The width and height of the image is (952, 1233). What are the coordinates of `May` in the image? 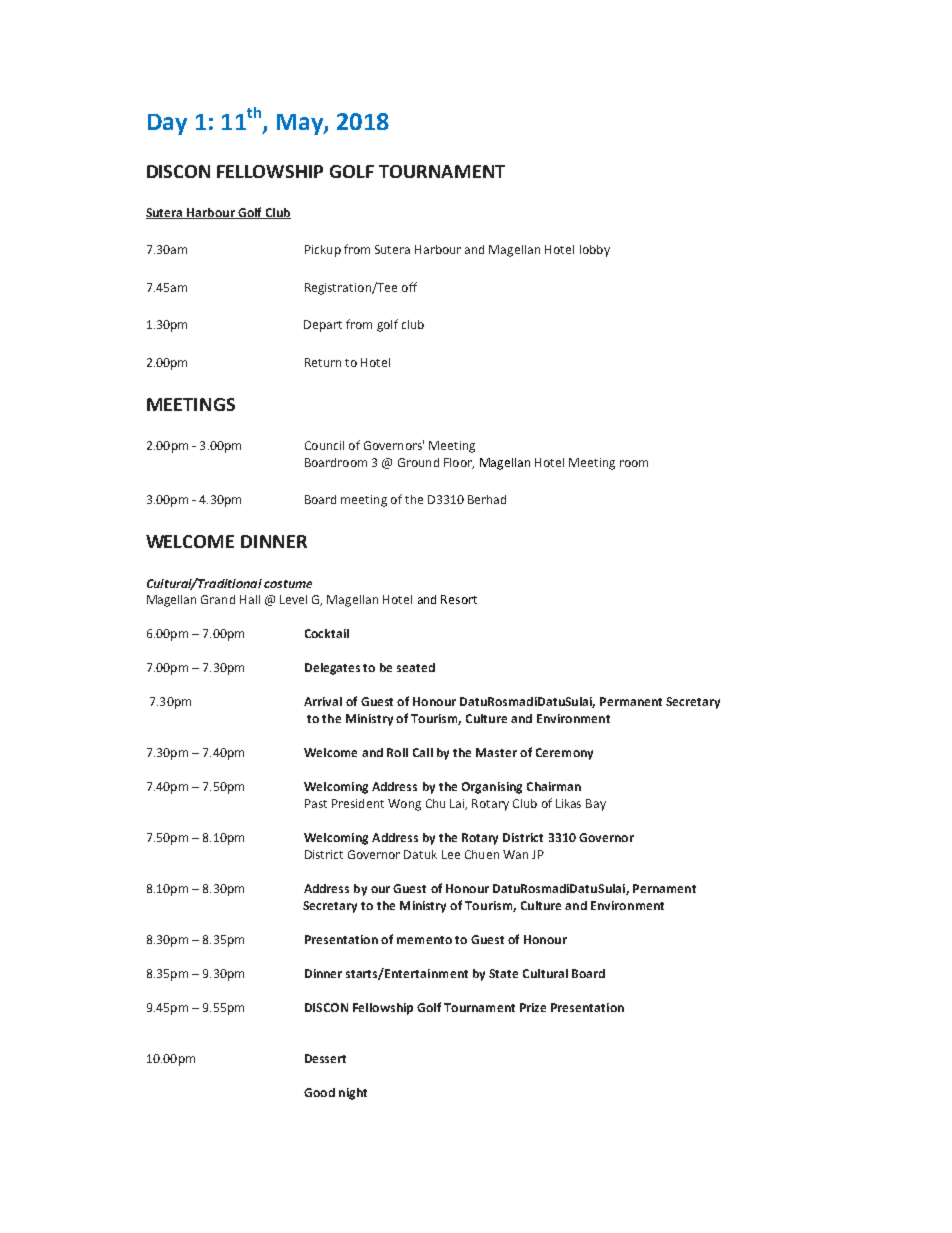 It's located at (301, 124).
